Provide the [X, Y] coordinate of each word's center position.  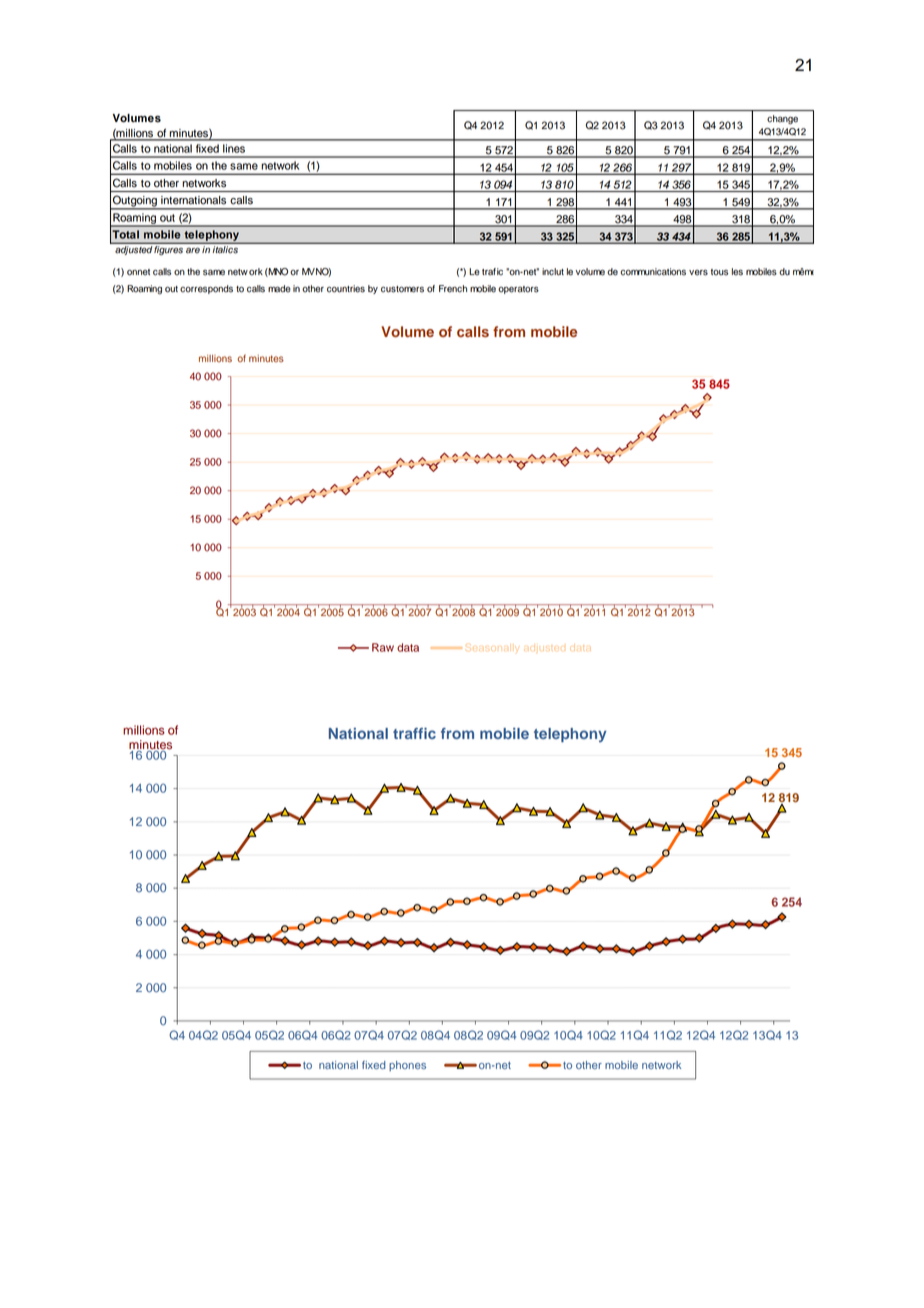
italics [225, 249]
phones [407, 1066]
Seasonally [492, 648]
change [782, 119]
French [453, 289]
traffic [414, 733]
